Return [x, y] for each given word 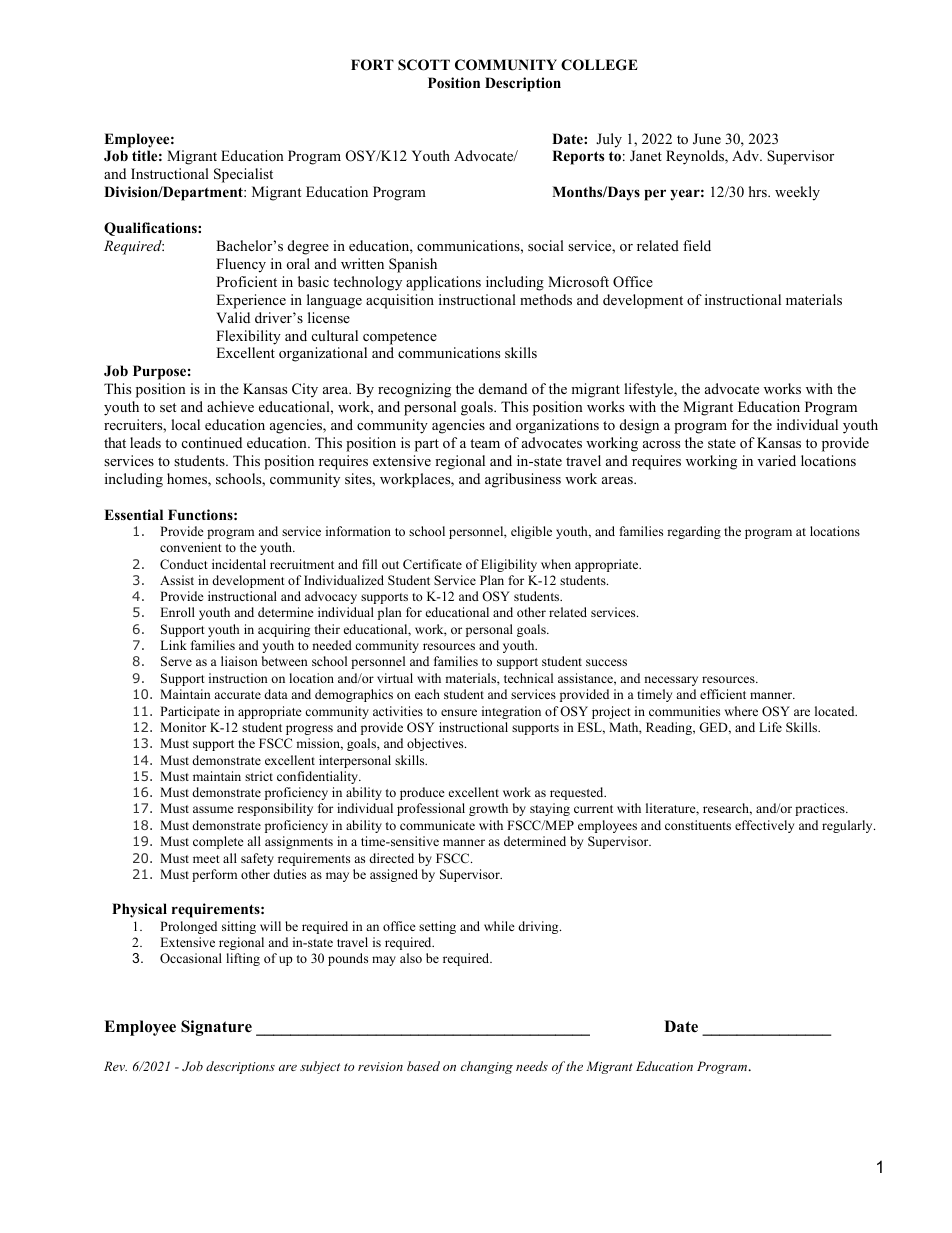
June [707, 139]
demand [503, 388]
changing [487, 1067]
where [741, 711]
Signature [216, 1028]
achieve [230, 406]
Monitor [183, 727]
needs [532, 1066]
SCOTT [424, 65]
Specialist [243, 175]
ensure [459, 712]
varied [776, 460]
